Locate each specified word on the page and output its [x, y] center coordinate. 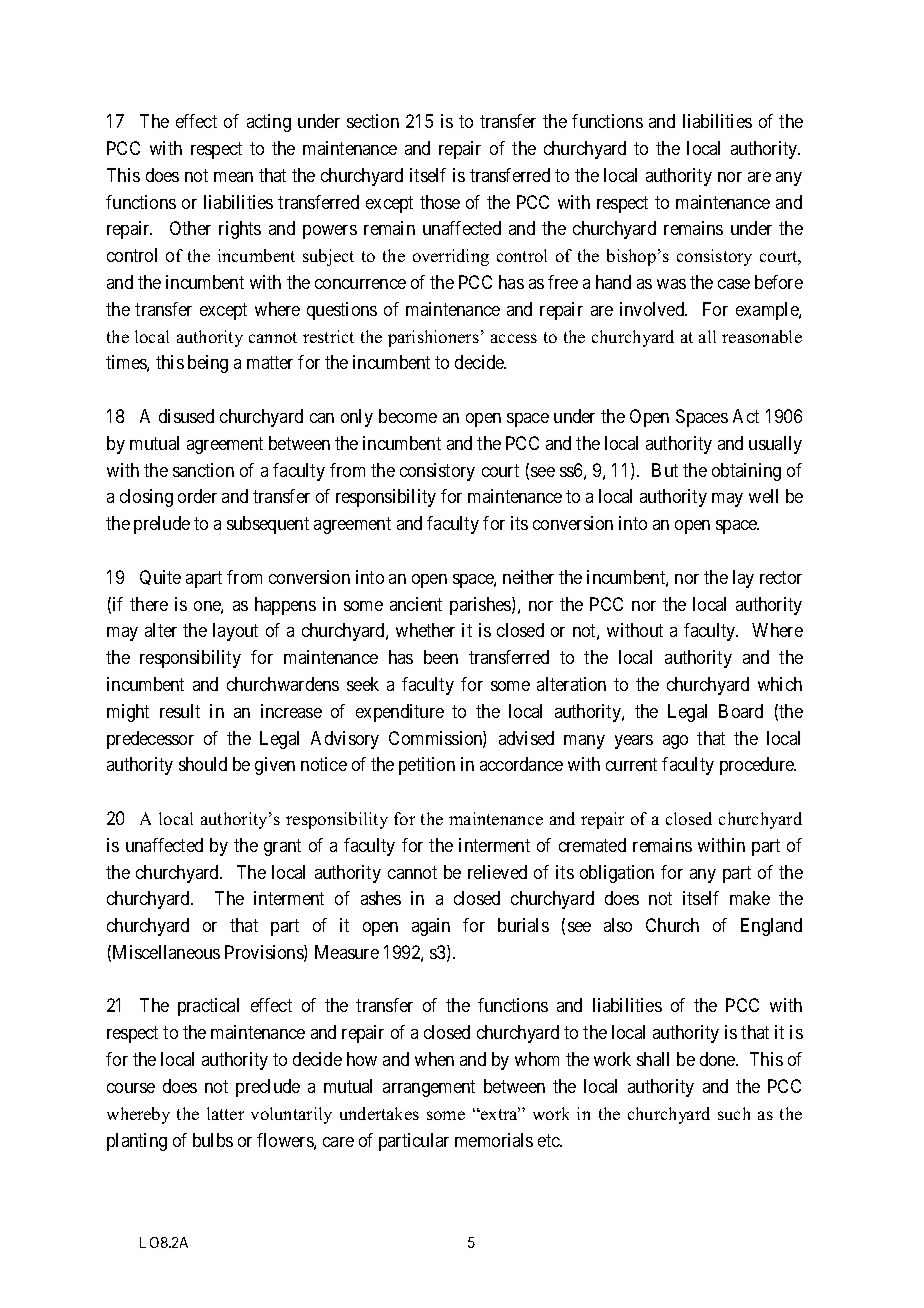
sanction [203, 470]
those [440, 202]
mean [233, 177]
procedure [758, 766]
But [665, 470]
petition [427, 766]
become [408, 416]
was [671, 284]
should [203, 764]
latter [225, 1113]
